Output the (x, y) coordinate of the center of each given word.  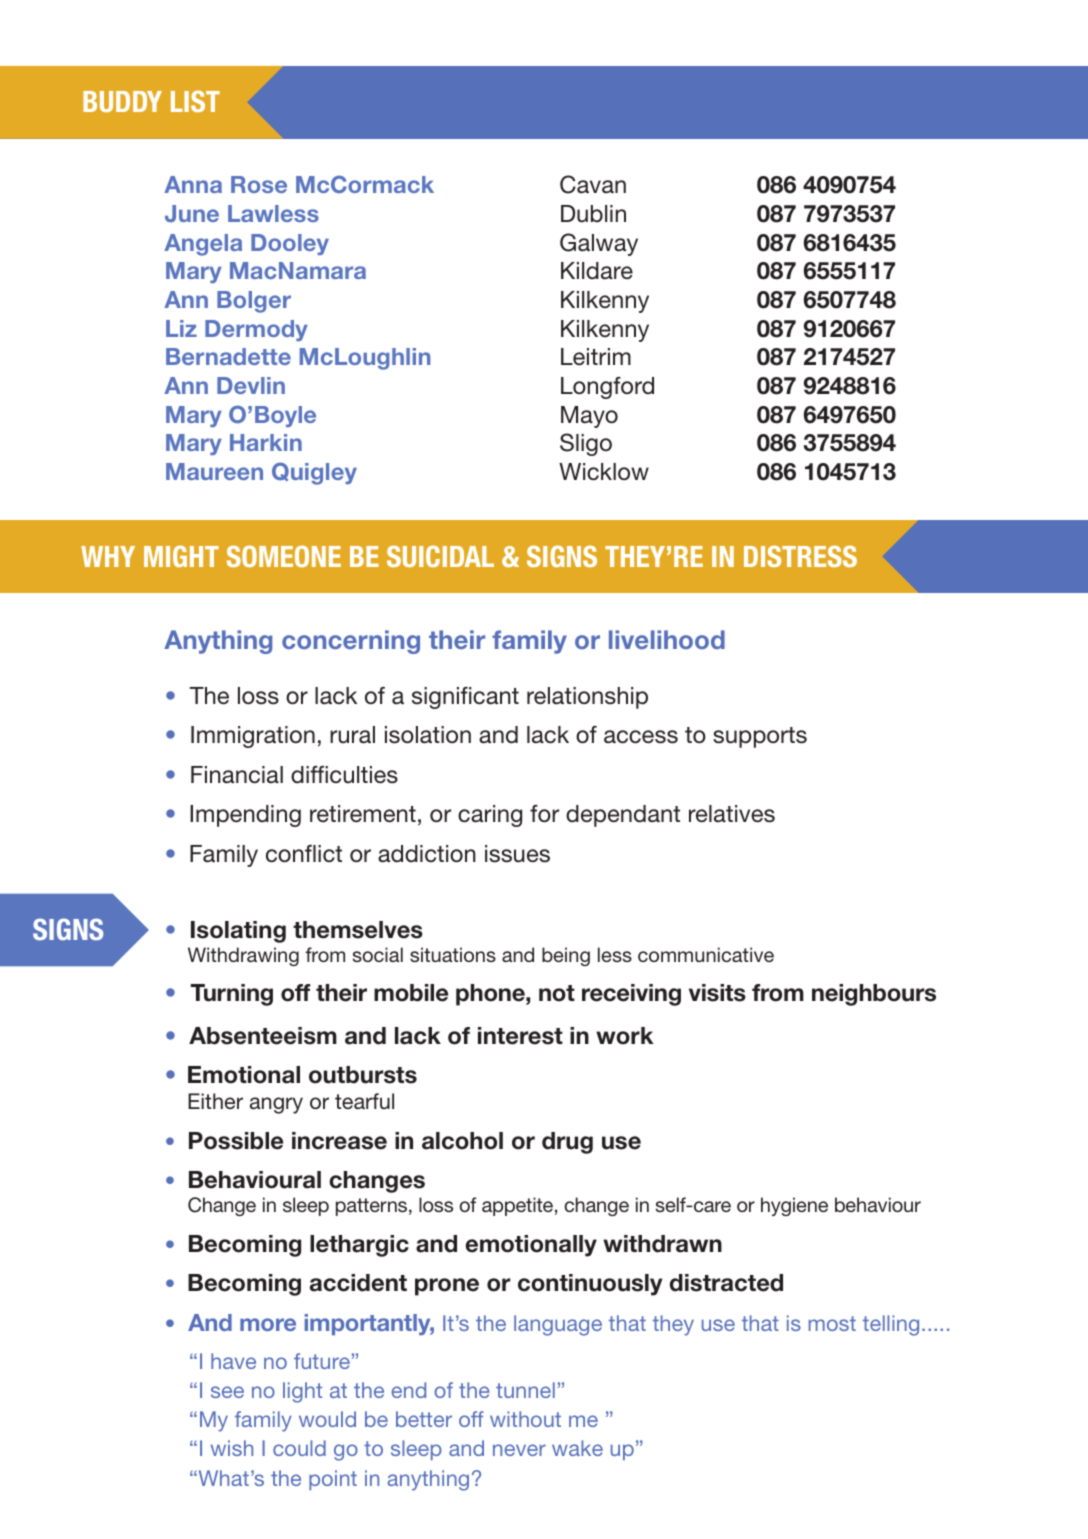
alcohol (462, 1141)
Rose (259, 184)
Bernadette (228, 356)
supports (760, 737)
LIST (195, 101)
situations (453, 954)
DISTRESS (800, 556)
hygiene (794, 1206)
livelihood (667, 639)
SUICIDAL (440, 556)
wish (232, 1448)
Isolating (238, 932)
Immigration (253, 737)
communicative (706, 954)
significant (465, 698)
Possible (236, 1141)
